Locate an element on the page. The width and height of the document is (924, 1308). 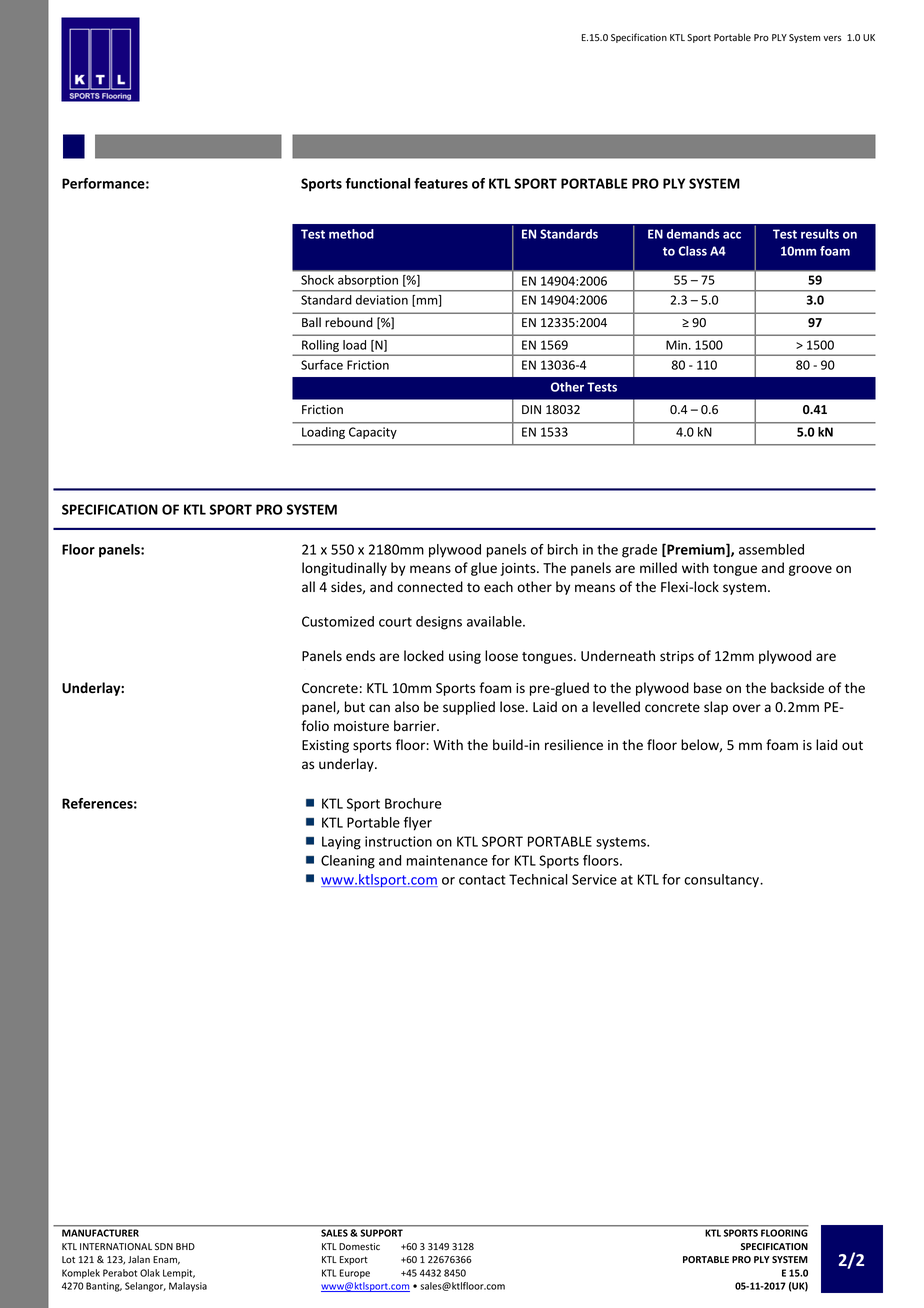
consultancy is located at coordinates (722, 881).
